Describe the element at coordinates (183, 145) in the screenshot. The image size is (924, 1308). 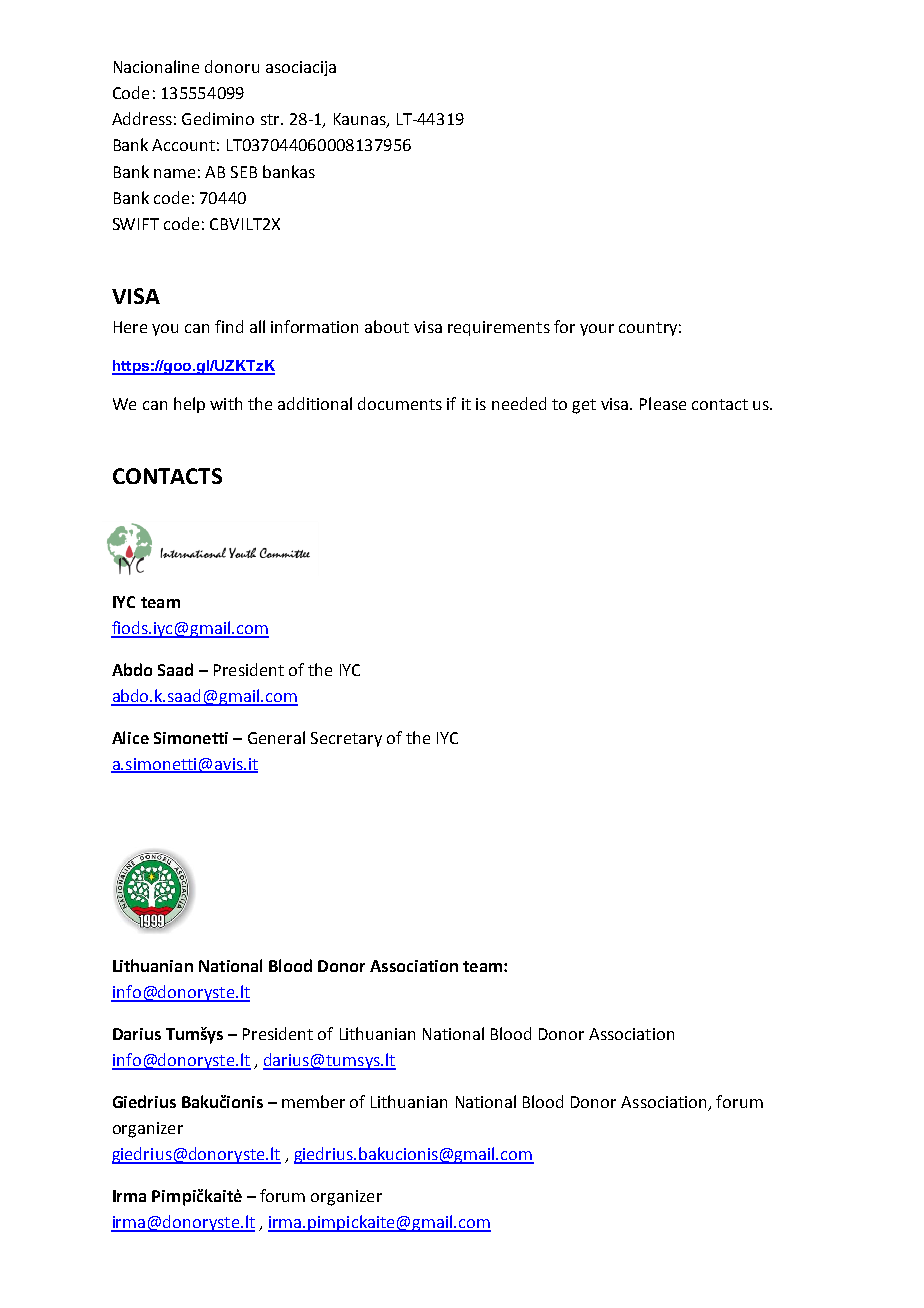
I see `Account` at that location.
